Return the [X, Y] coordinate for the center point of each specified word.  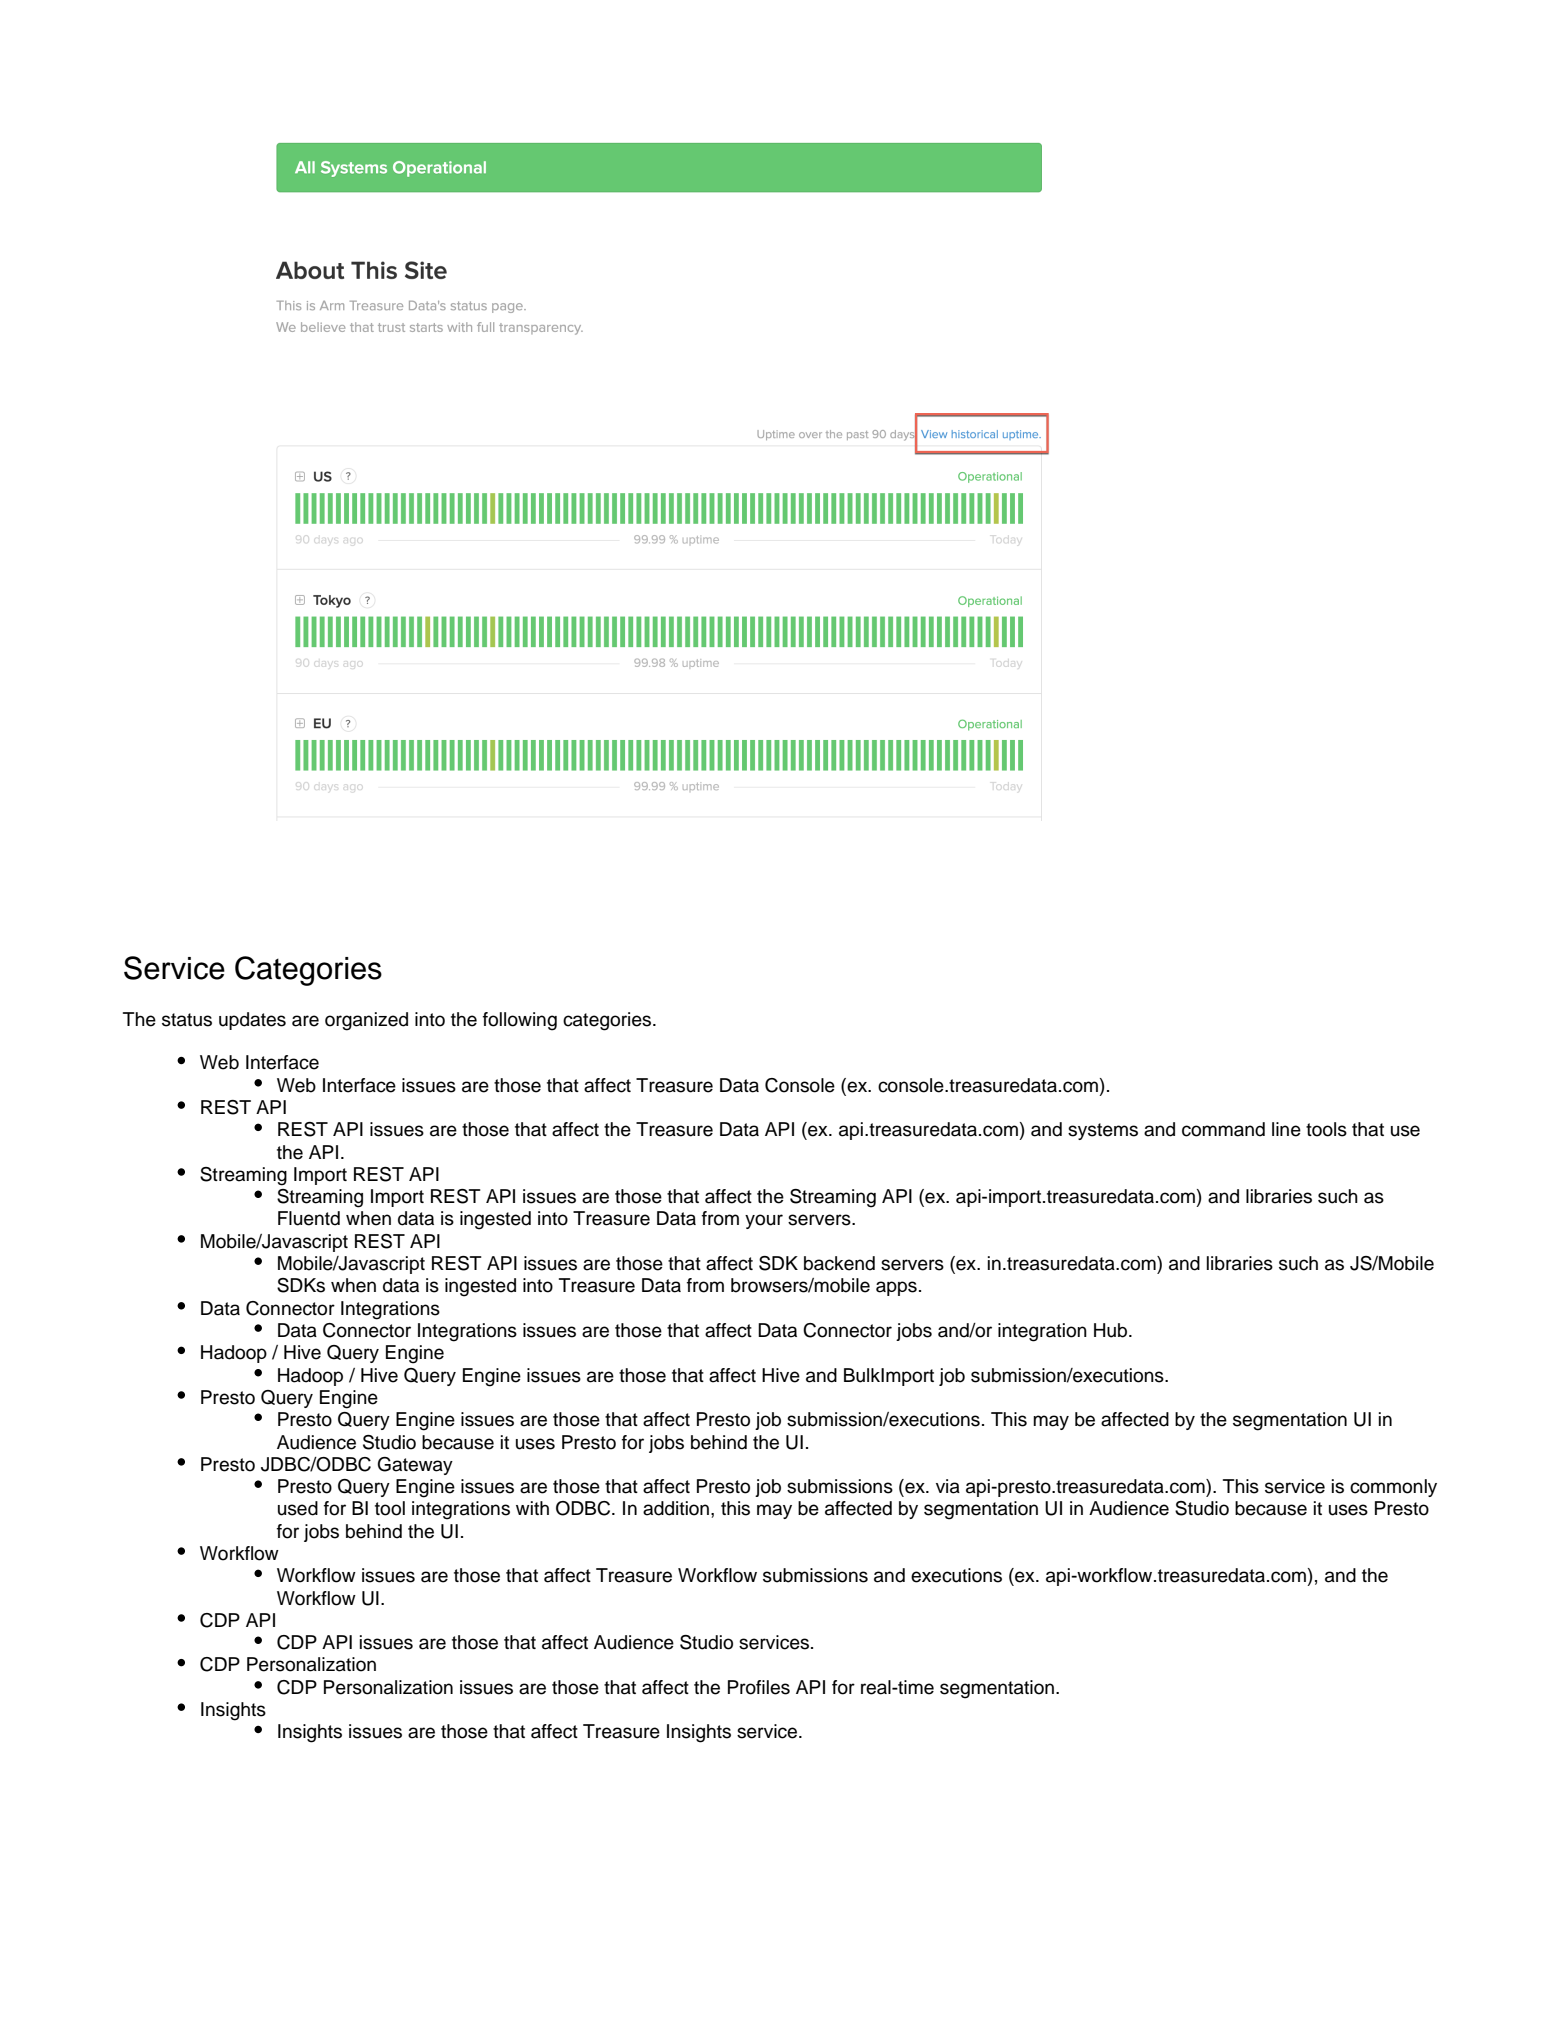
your [764, 1221]
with [532, 1508]
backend [839, 1263]
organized [366, 1021]
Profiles [759, 1687]
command [1223, 1129]
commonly [1393, 1488]
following [520, 1021]
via [948, 1486]
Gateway [415, 1466]
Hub [1112, 1330]
